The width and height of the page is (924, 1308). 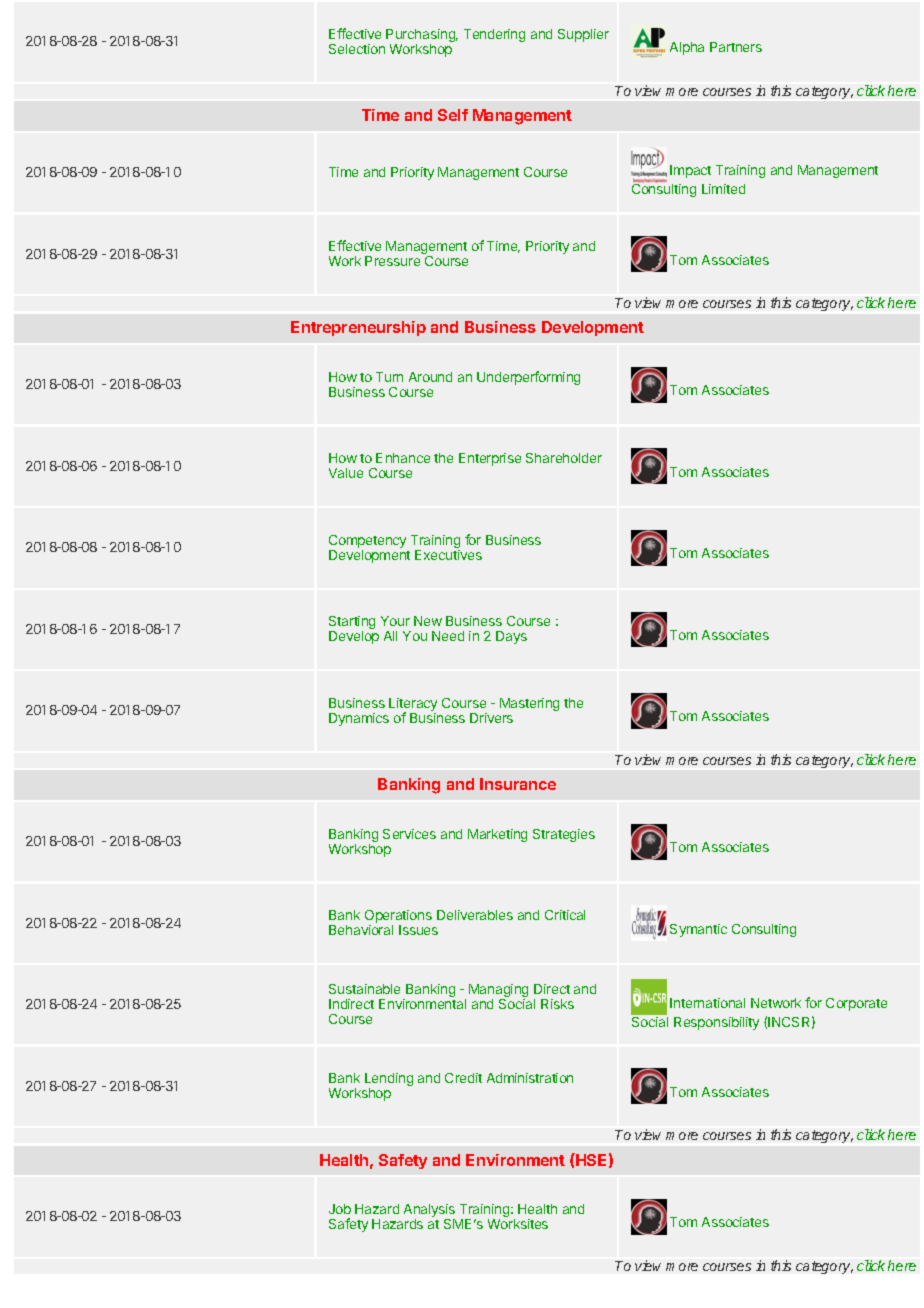 I want to click on Operations, so click(x=398, y=918).
